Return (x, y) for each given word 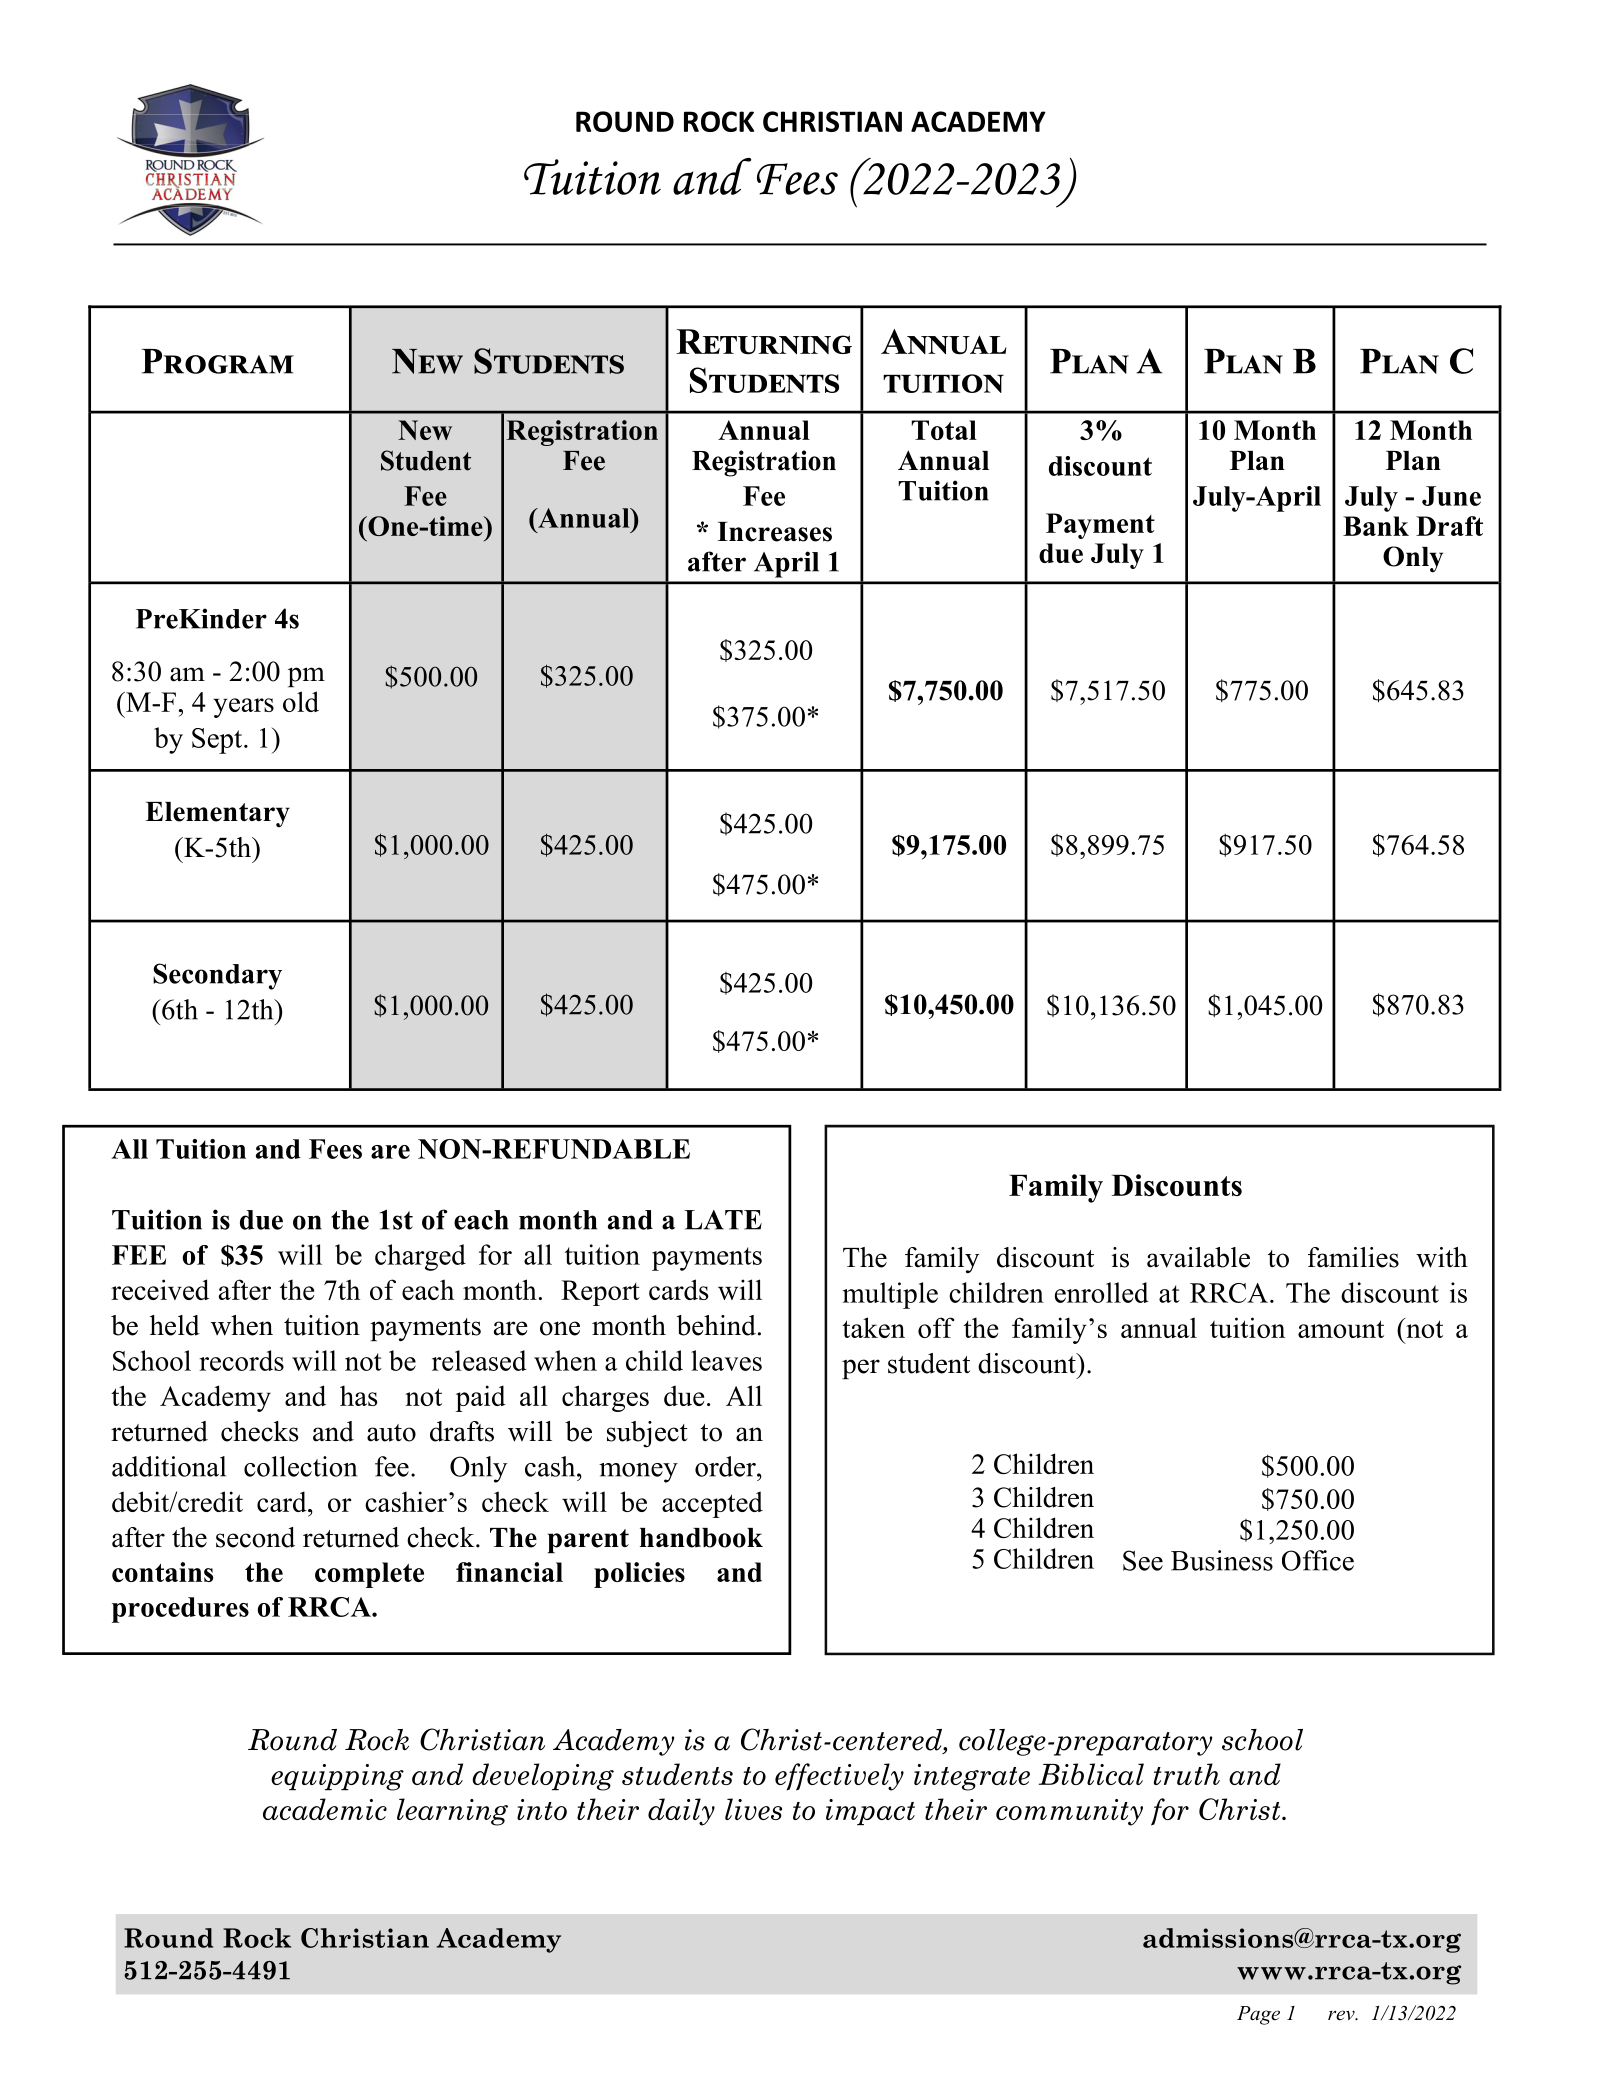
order (726, 1466)
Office (1318, 1560)
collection (300, 1466)
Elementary (217, 814)
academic (325, 1809)
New (425, 430)
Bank (1376, 526)
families (1353, 1257)
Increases (774, 532)
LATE (723, 1220)
